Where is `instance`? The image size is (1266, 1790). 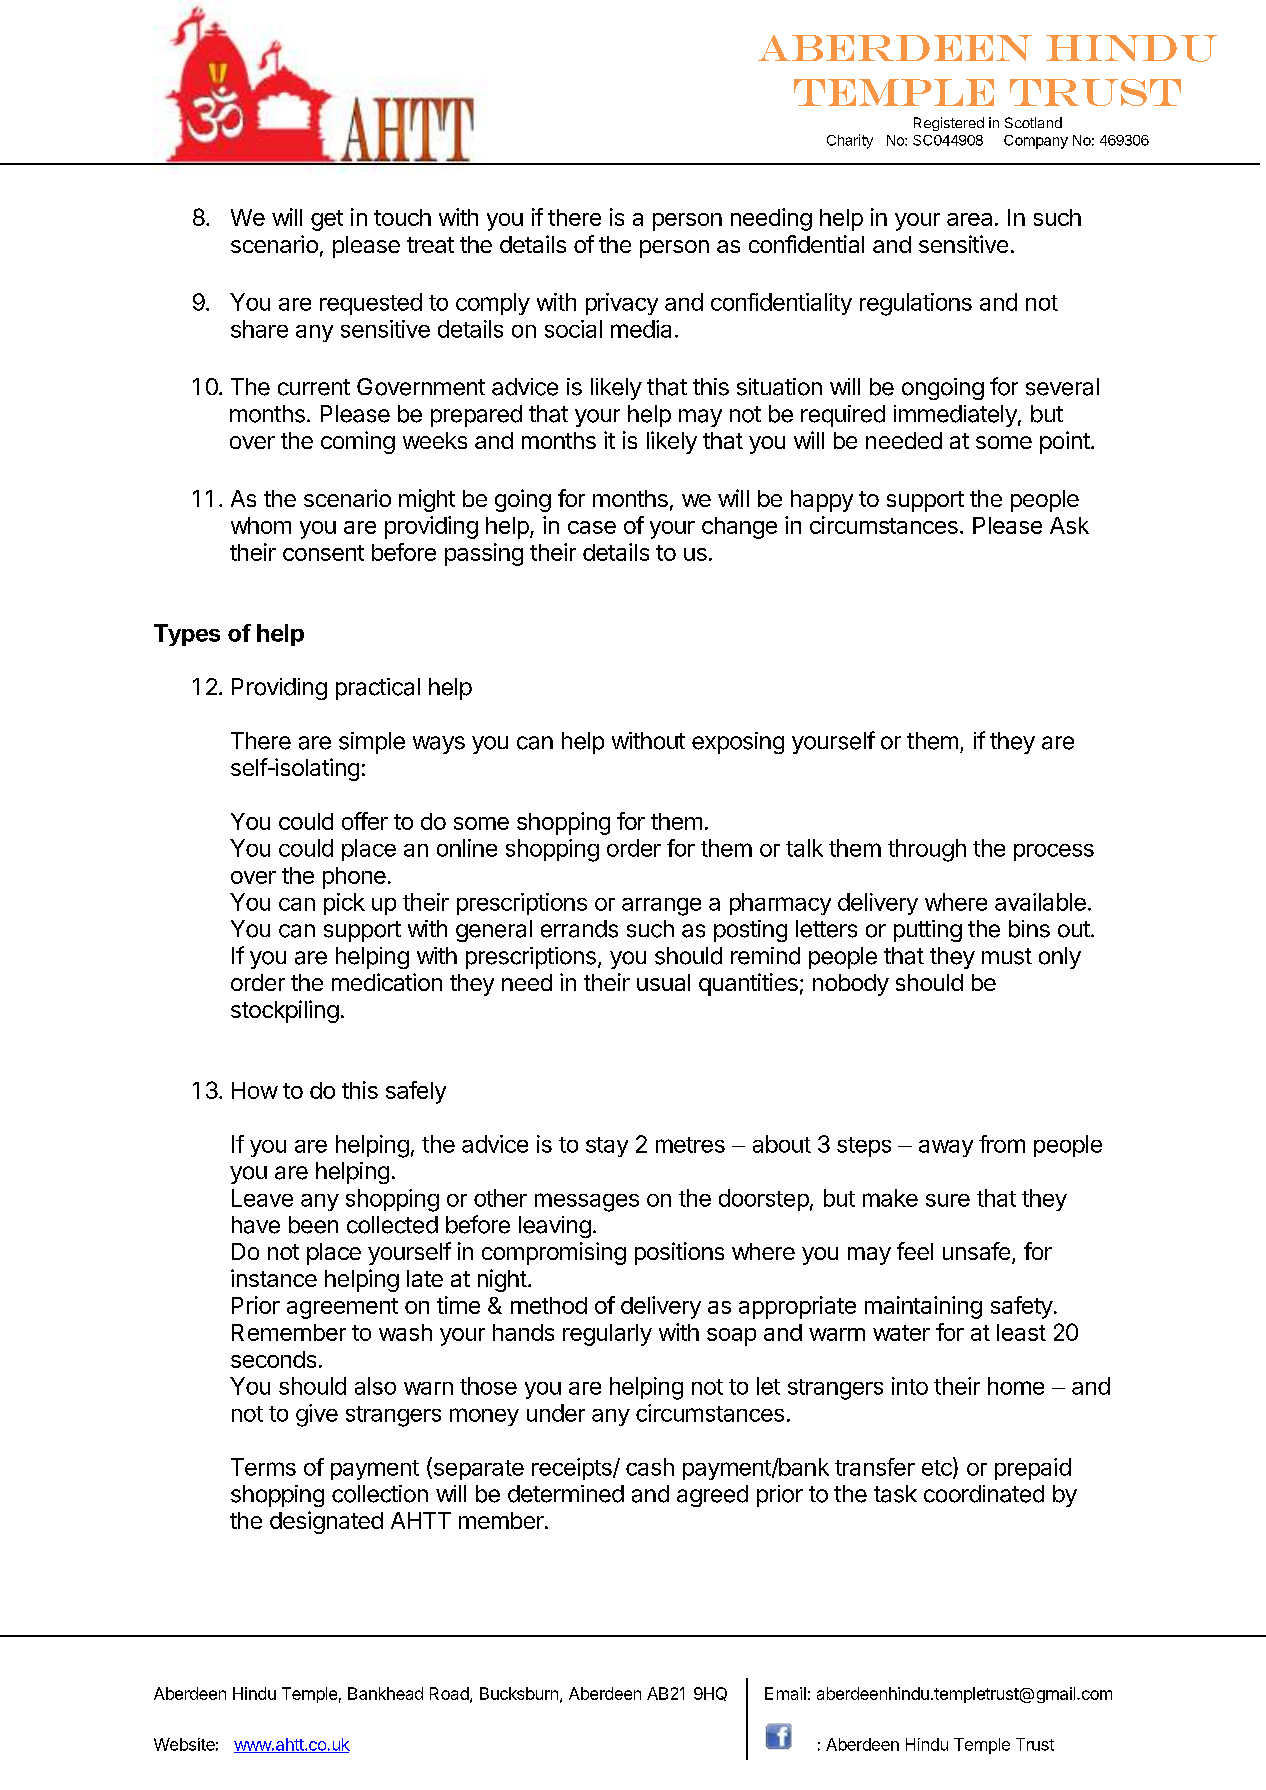 instance is located at coordinates (274, 1278).
